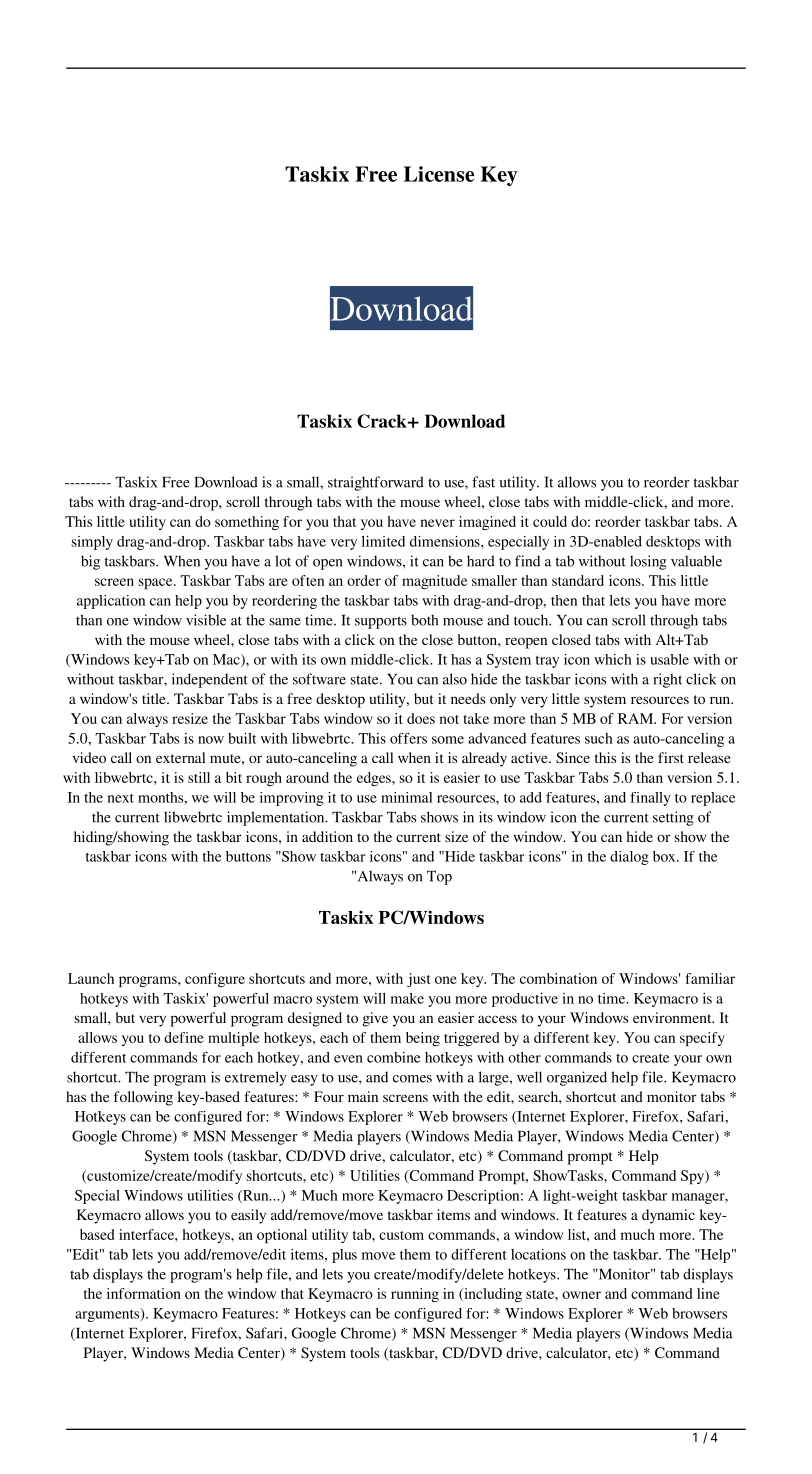 This image has height=1474, width=812. What do you see at coordinates (408, 738) in the image?
I see `offers` at bounding box center [408, 738].
